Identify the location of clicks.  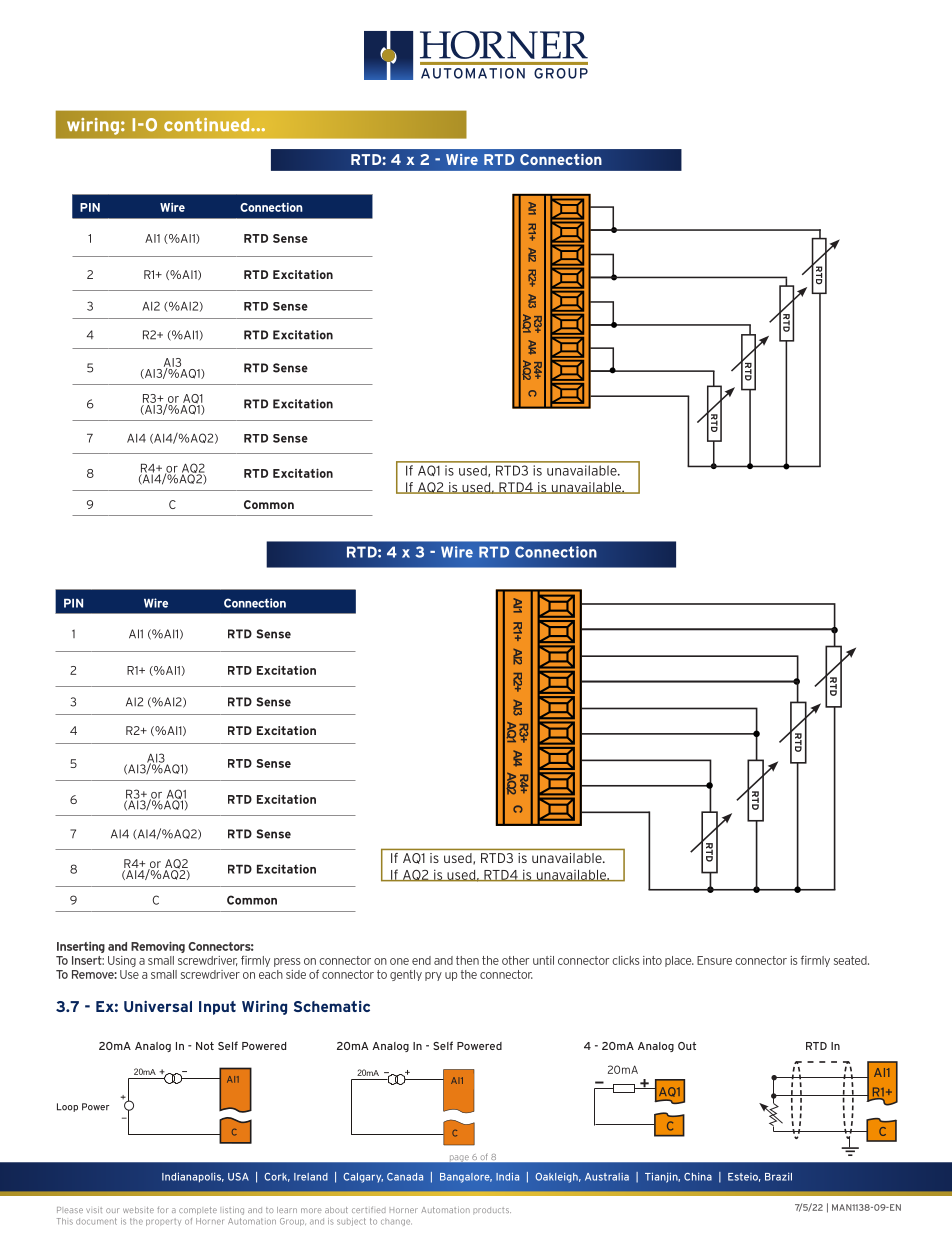
(625, 960).
